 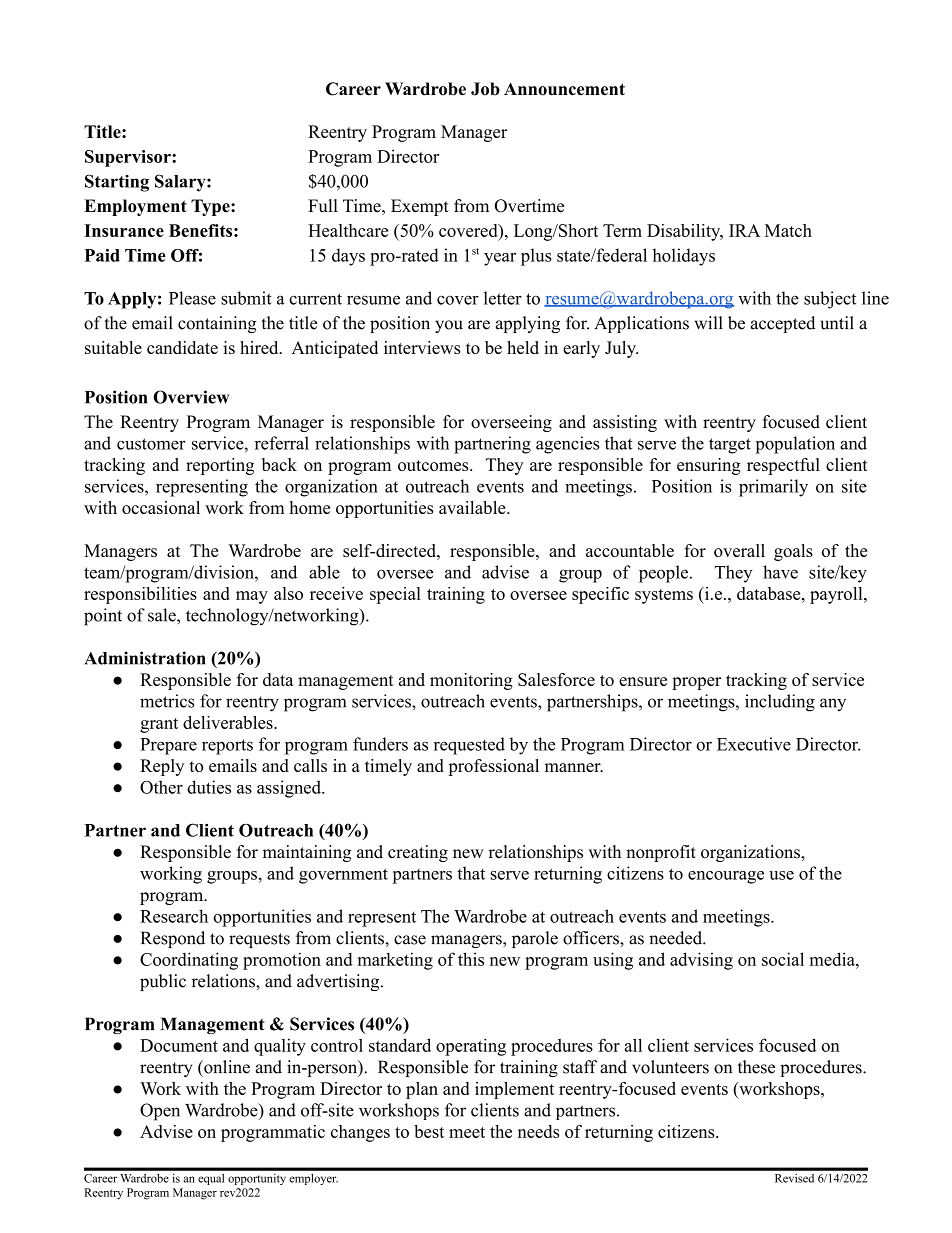 What do you see at coordinates (780, 572) in the screenshot?
I see `have` at bounding box center [780, 572].
